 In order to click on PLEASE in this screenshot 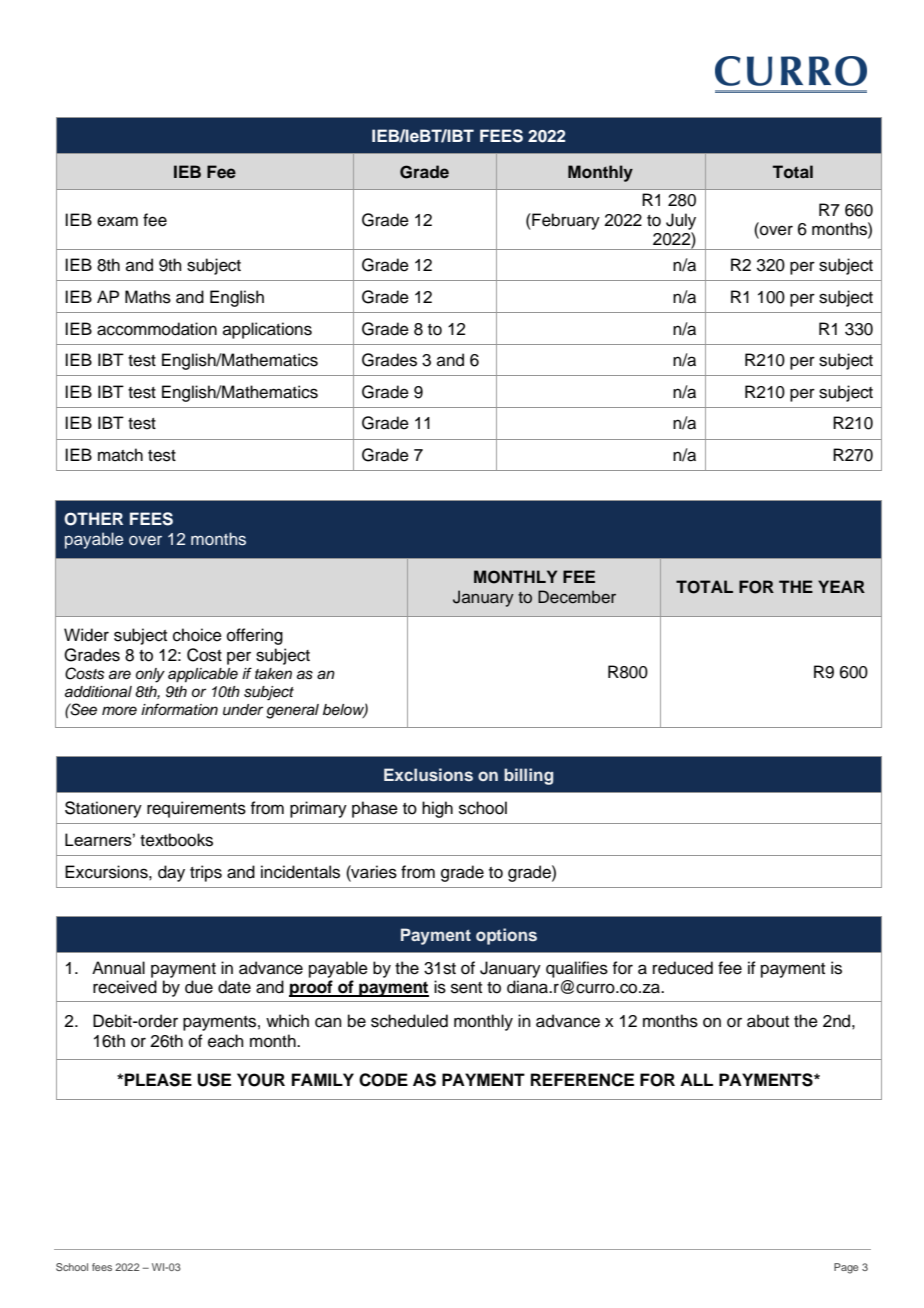, I will do `click(158, 1080)`.
